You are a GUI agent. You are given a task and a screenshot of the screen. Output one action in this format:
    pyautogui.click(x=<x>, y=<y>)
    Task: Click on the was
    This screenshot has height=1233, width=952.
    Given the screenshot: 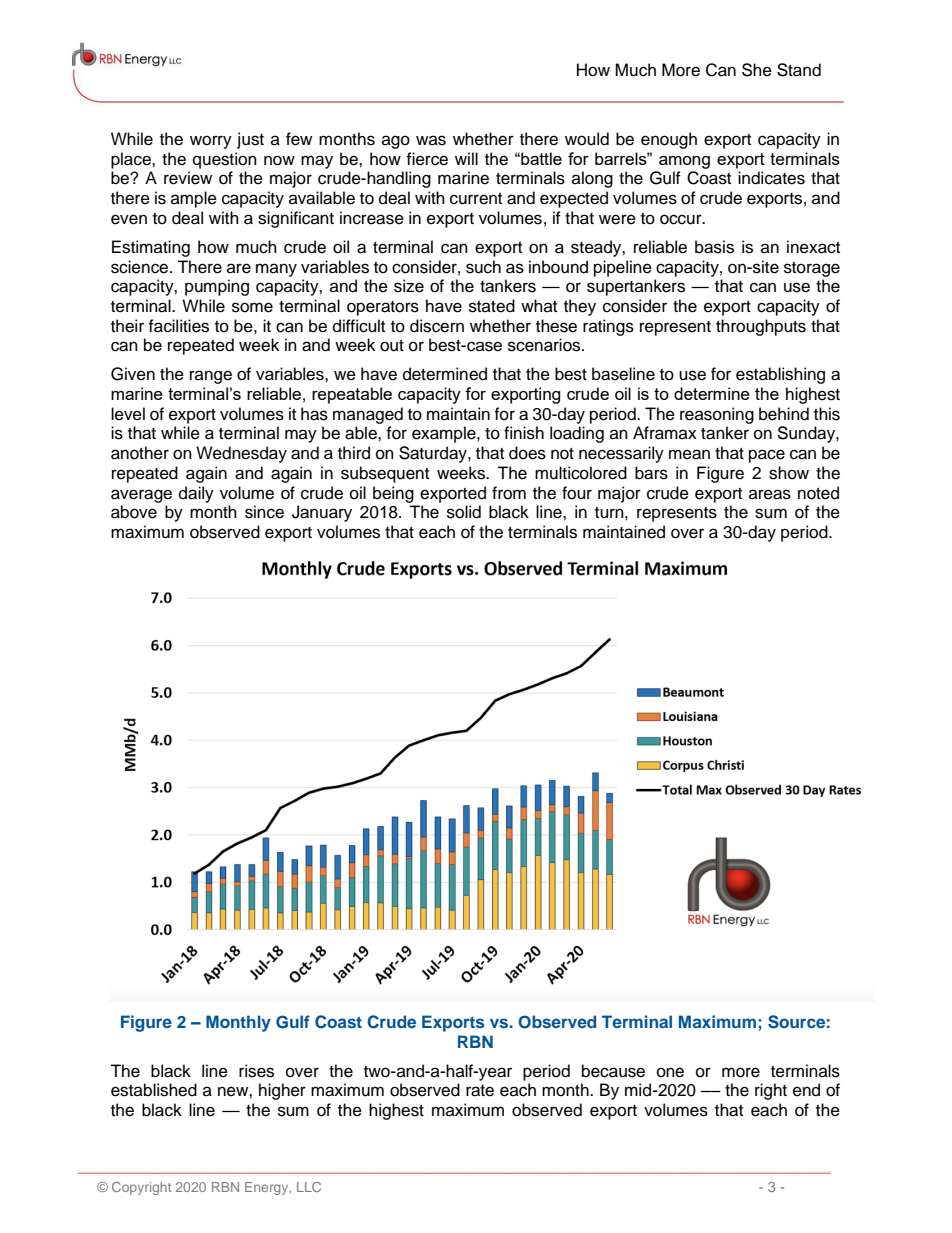 What is the action you would take?
    pyautogui.click(x=431, y=140)
